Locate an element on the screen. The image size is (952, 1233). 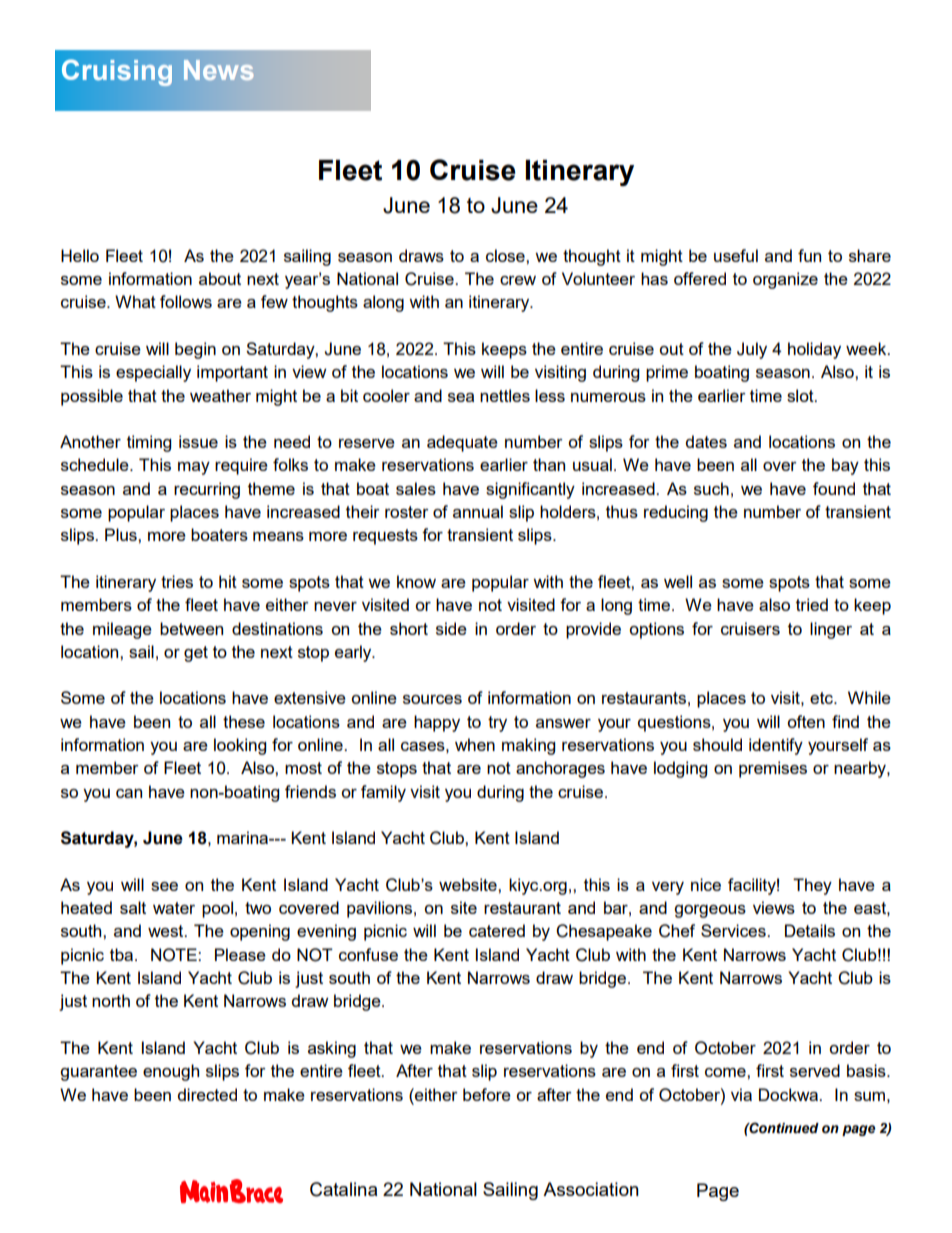
between is located at coordinates (191, 628).
